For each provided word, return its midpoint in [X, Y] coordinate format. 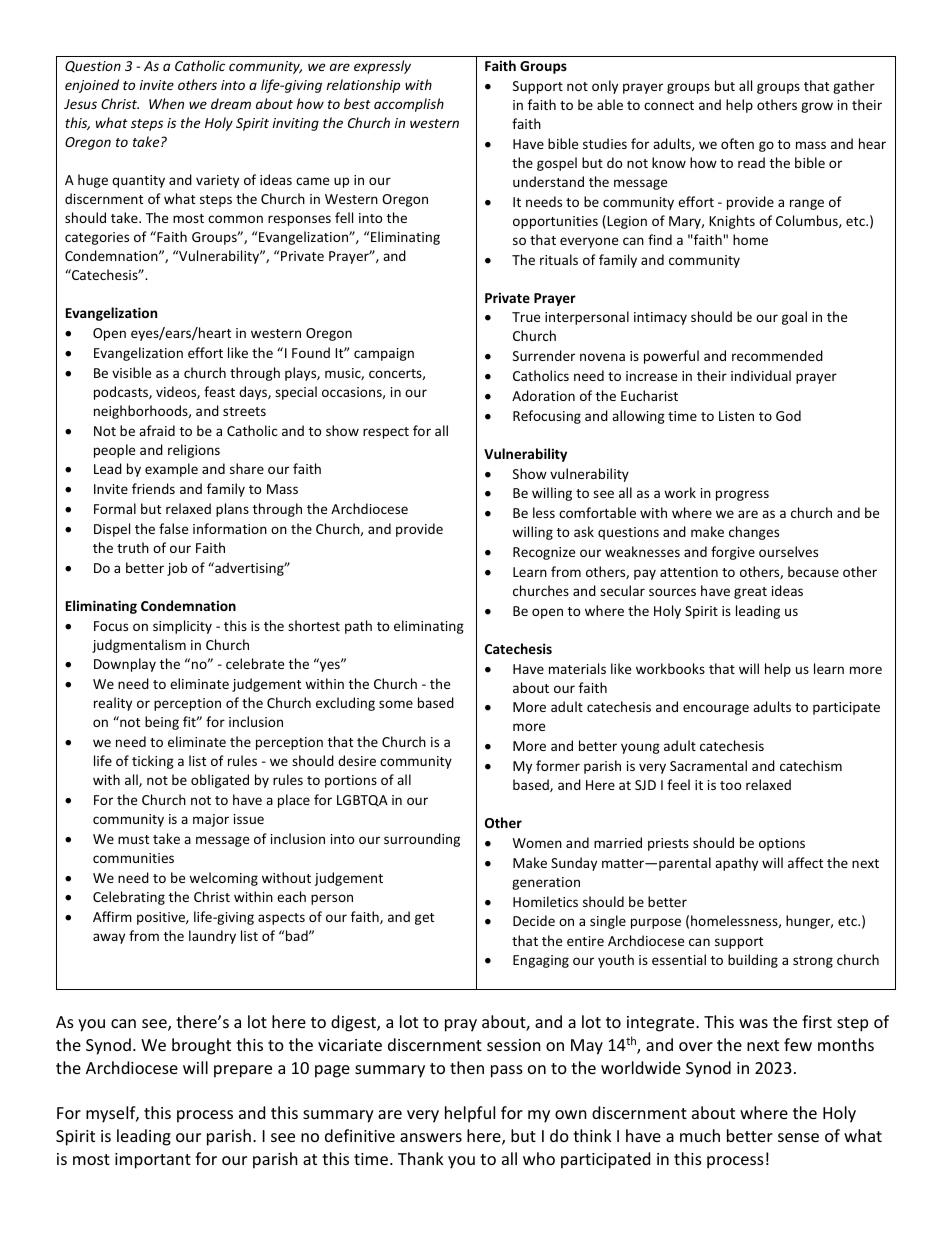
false [173, 528]
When [166, 103]
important [153, 1161]
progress [742, 495]
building [753, 961]
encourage [716, 709]
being [162, 723]
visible [131, 372]
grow [817, 107]
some [396, 704]
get [424, 919]
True [526, 317]
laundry [212, 937]
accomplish [409, 105]
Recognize [544, 553]
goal [794, 318]
